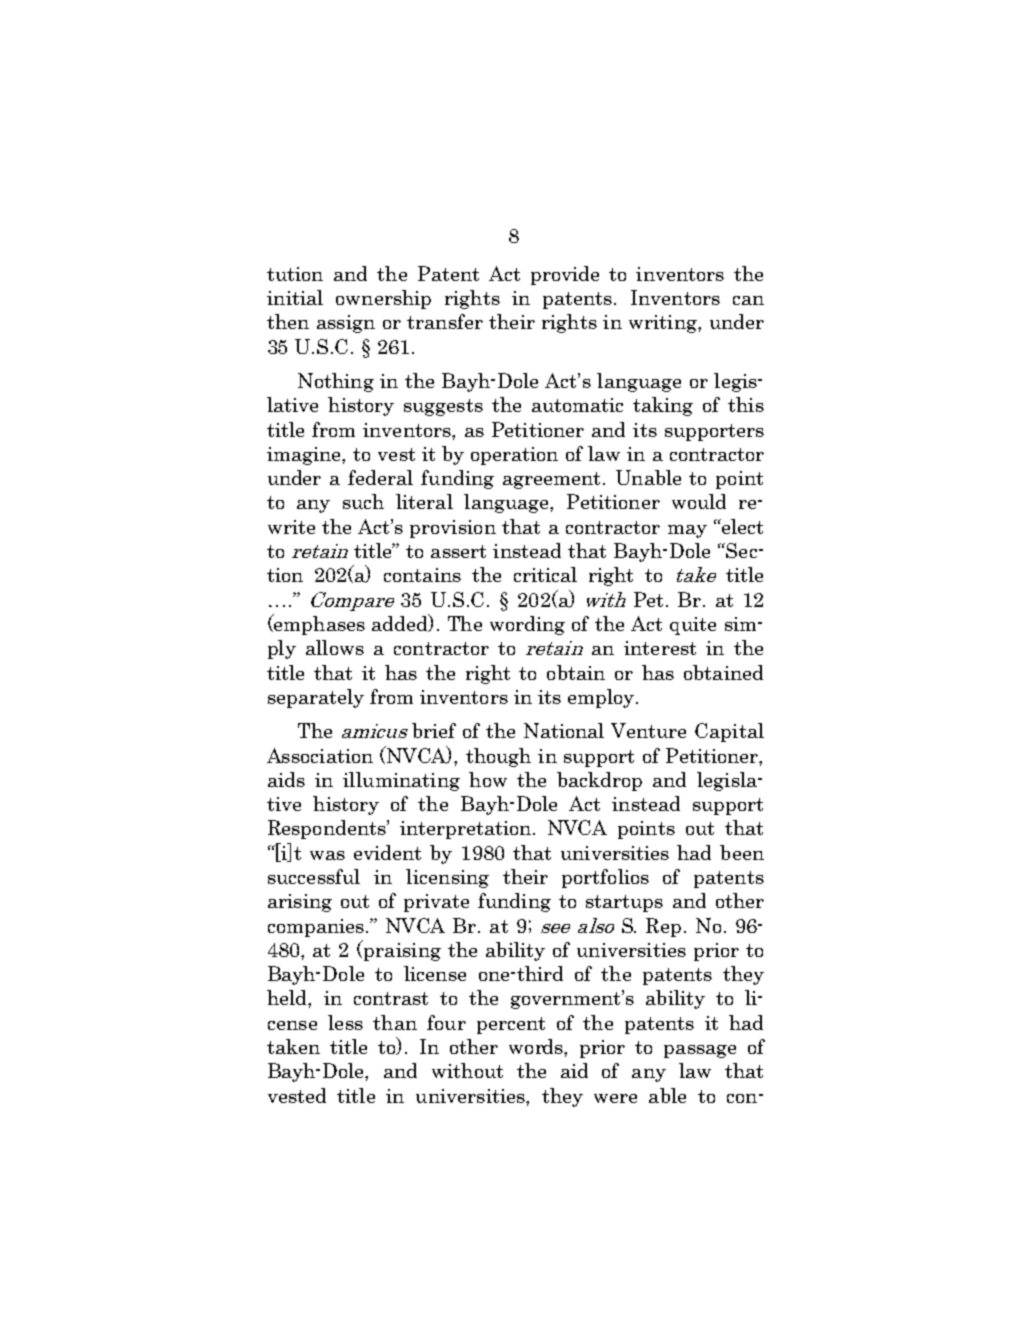 The height and width of the page is (1334, 1031). Describe the element at coordinates (699, 501) in the page. I see `would` at that location.
